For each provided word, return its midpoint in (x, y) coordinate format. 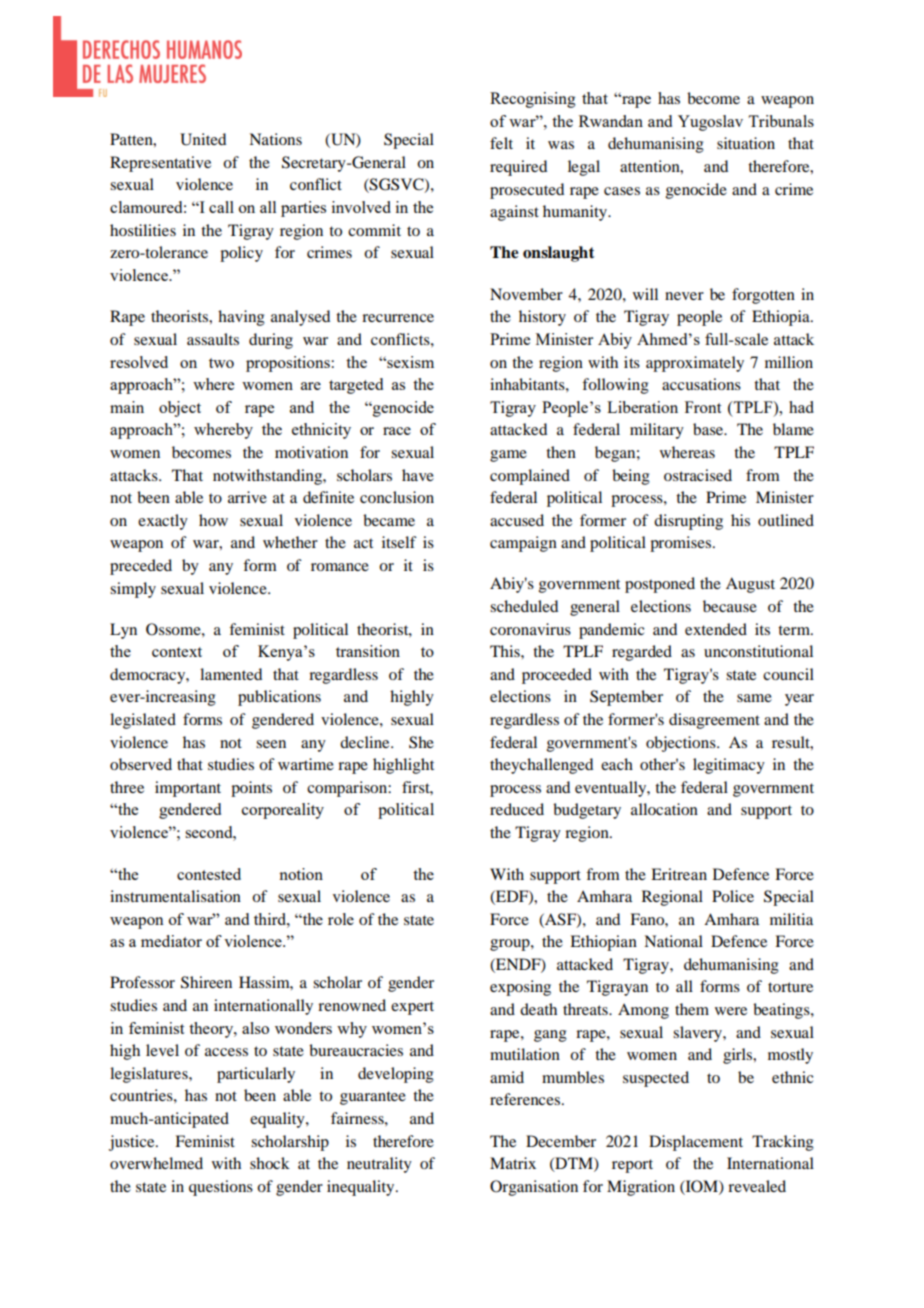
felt (501, 143)
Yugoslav (710, 123)
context (177, 652)
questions (221, 1188)
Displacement (696, 1143)
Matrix (513, 1163)
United (203, 139)
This (506, 651)
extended (716, 629)
